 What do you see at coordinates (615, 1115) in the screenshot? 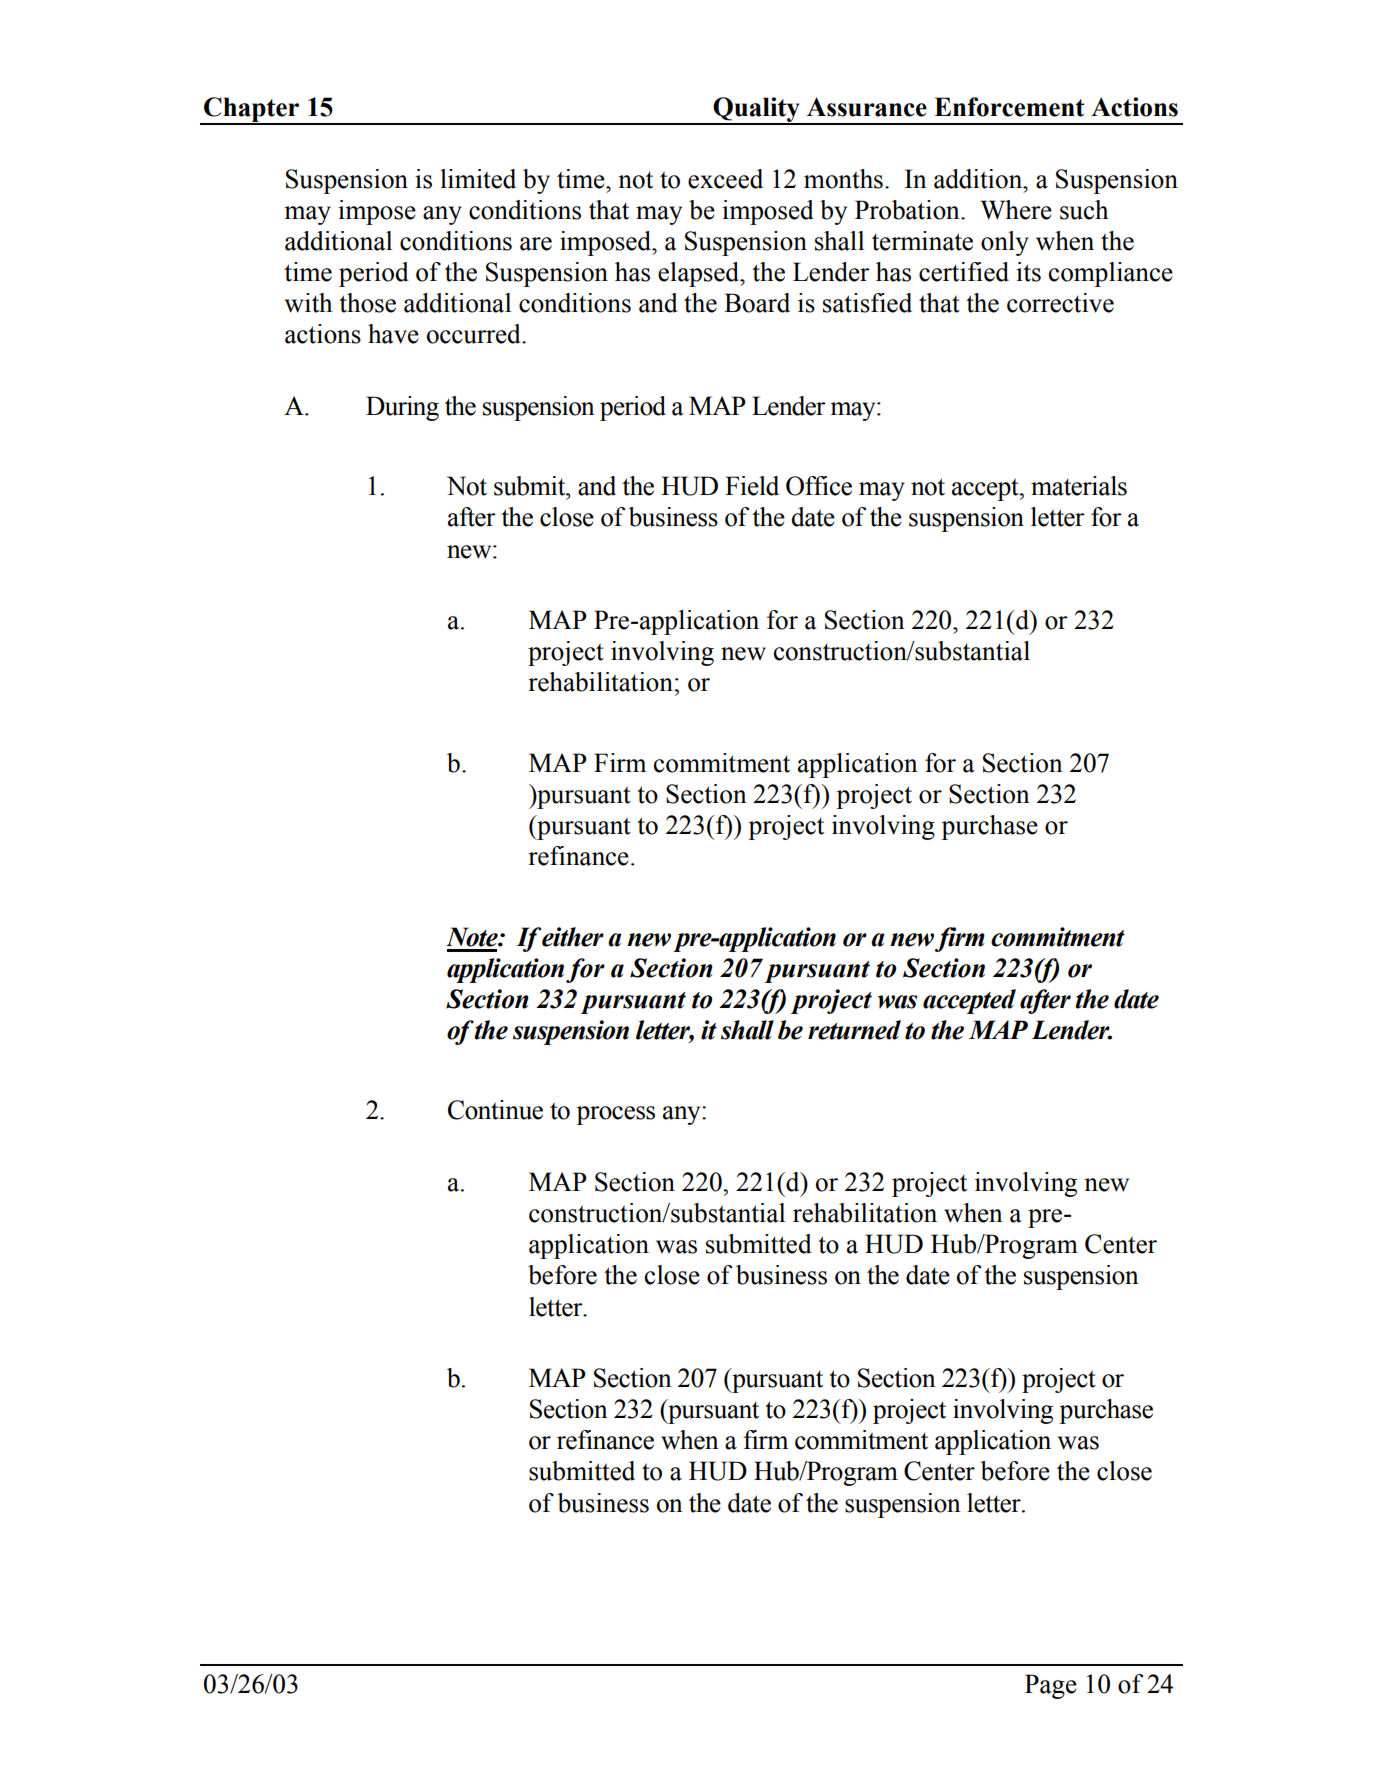
I see `process` at bounding box center [615, 1115].
